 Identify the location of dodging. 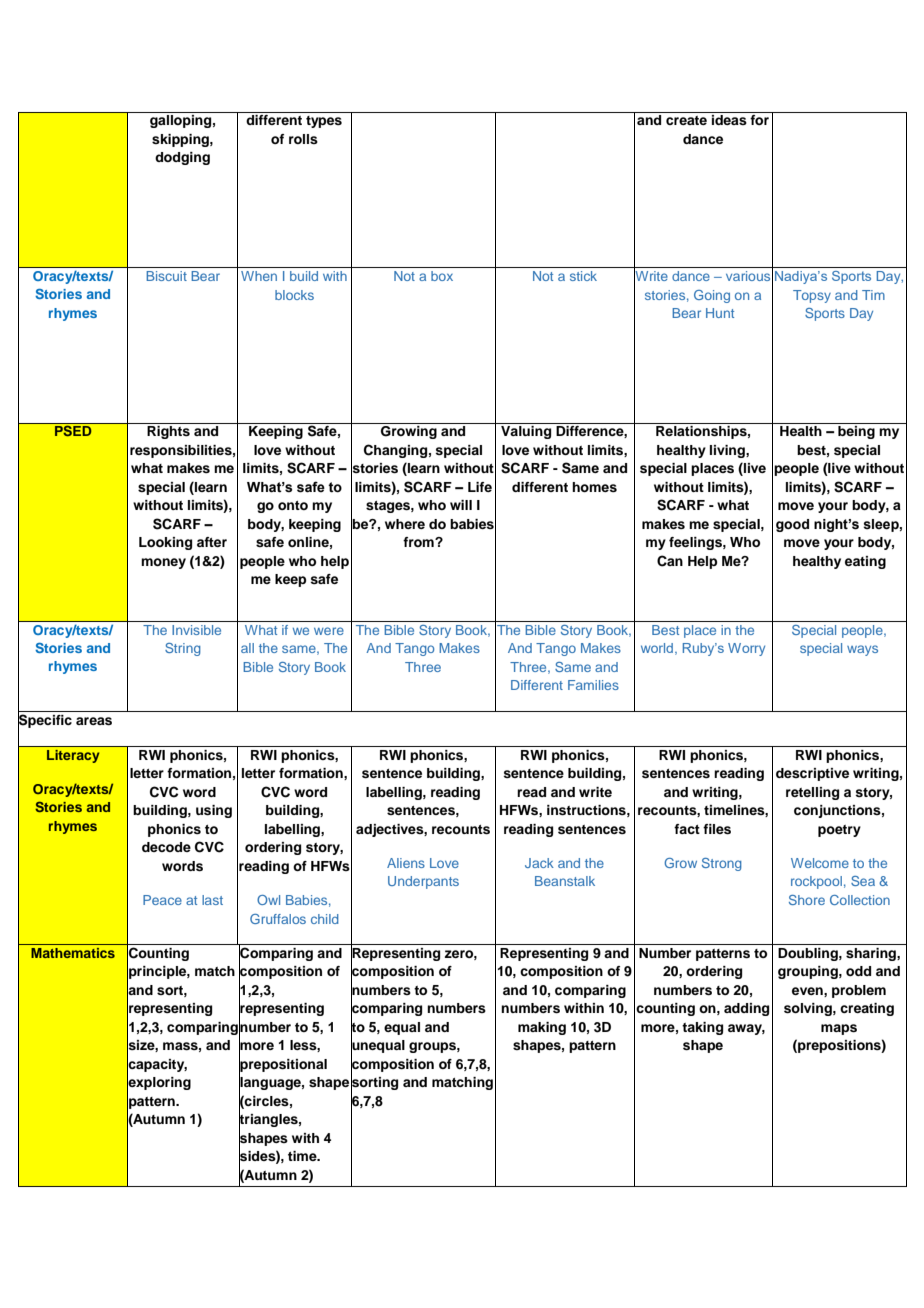
(182, 158).
